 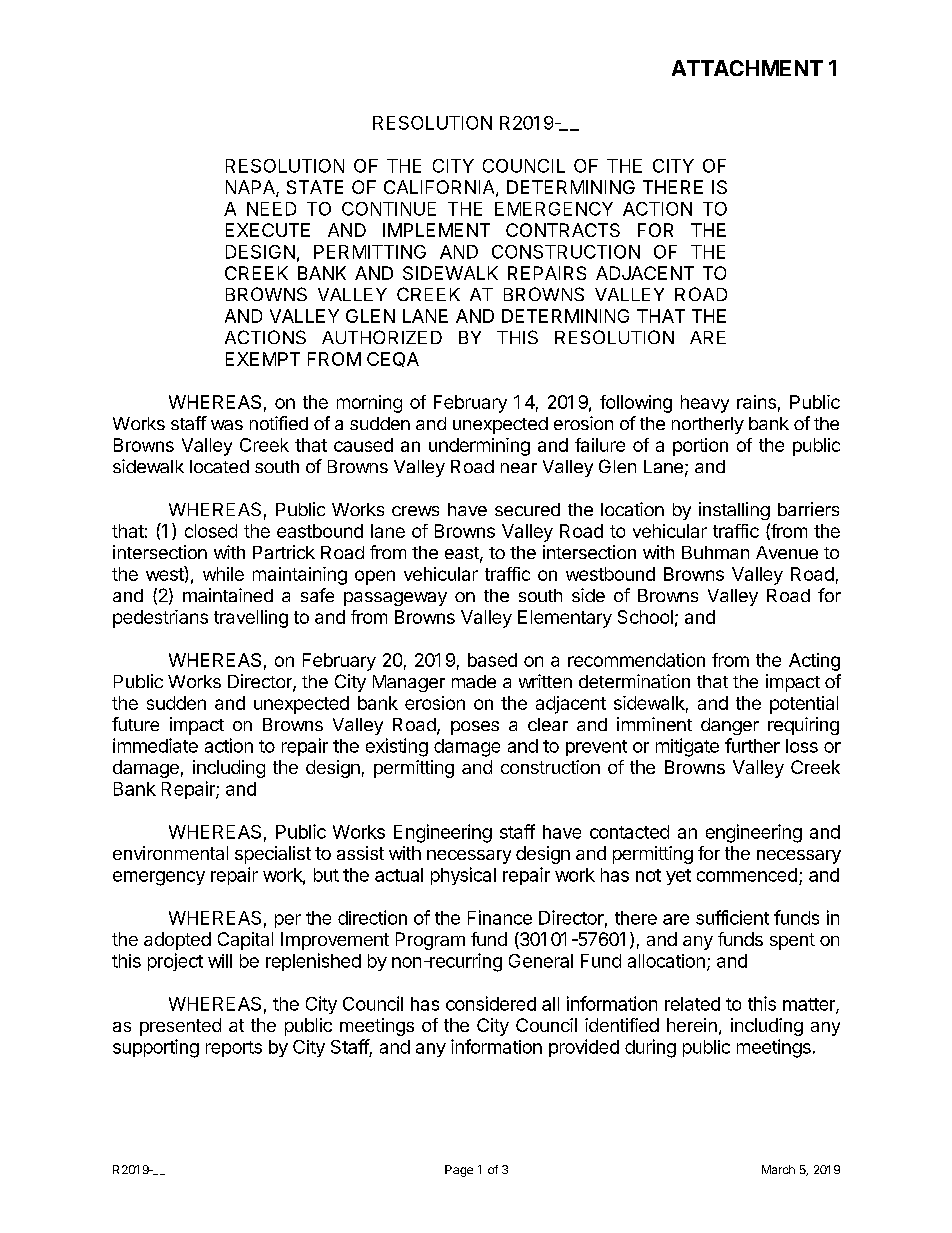 What do you see at coordinates (228, 595) in the image?
I see `maintained` at bounding box center [228, 595].
